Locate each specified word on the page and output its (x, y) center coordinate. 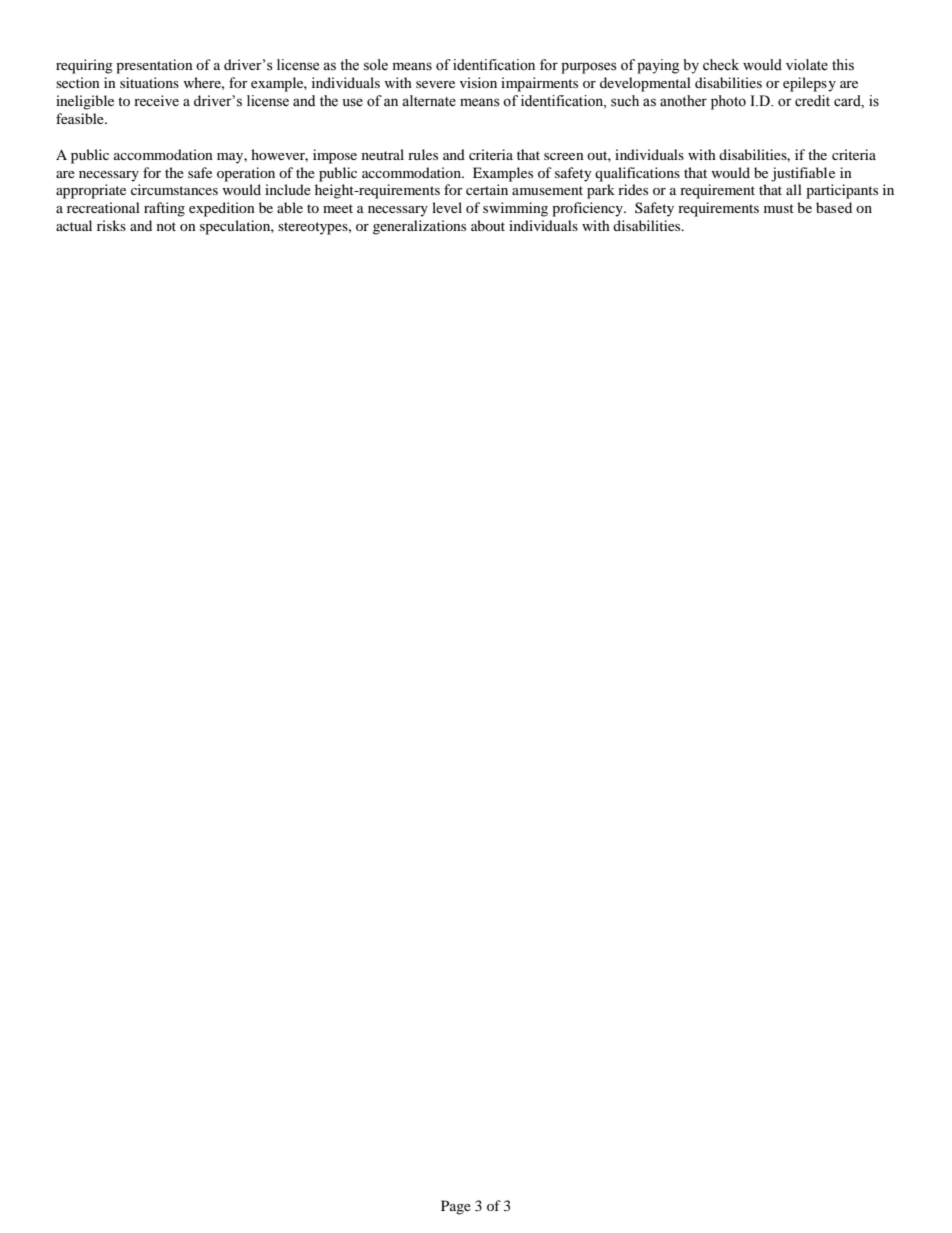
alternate (429, 101)
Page (456, 1207)
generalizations (419, 227)
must (779, 208)
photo (728, 102)
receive (156, 100)
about (488, 225)
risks (111, 225)
